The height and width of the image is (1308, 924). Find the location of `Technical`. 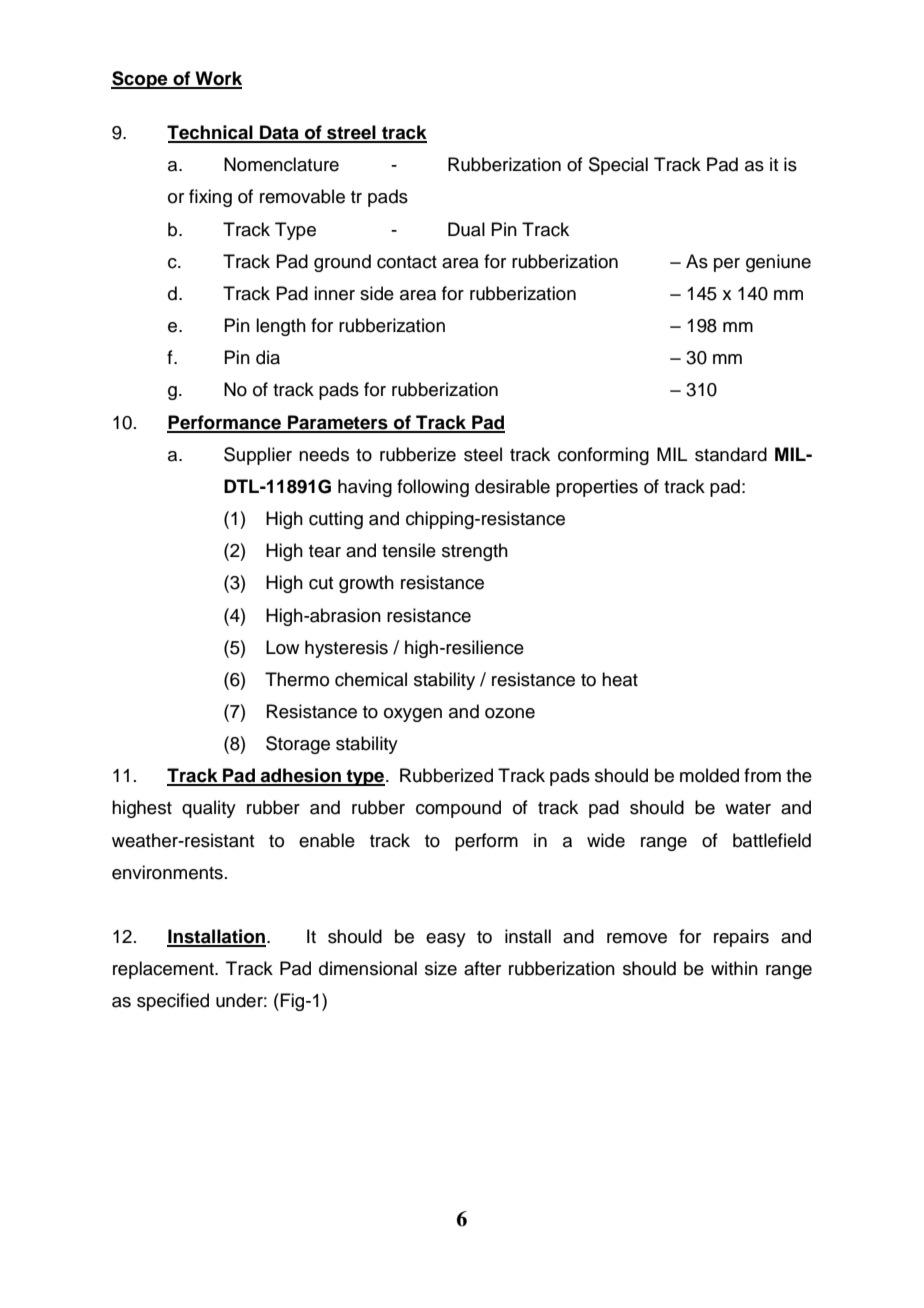

Technical is located at coordinates (211, 133).
